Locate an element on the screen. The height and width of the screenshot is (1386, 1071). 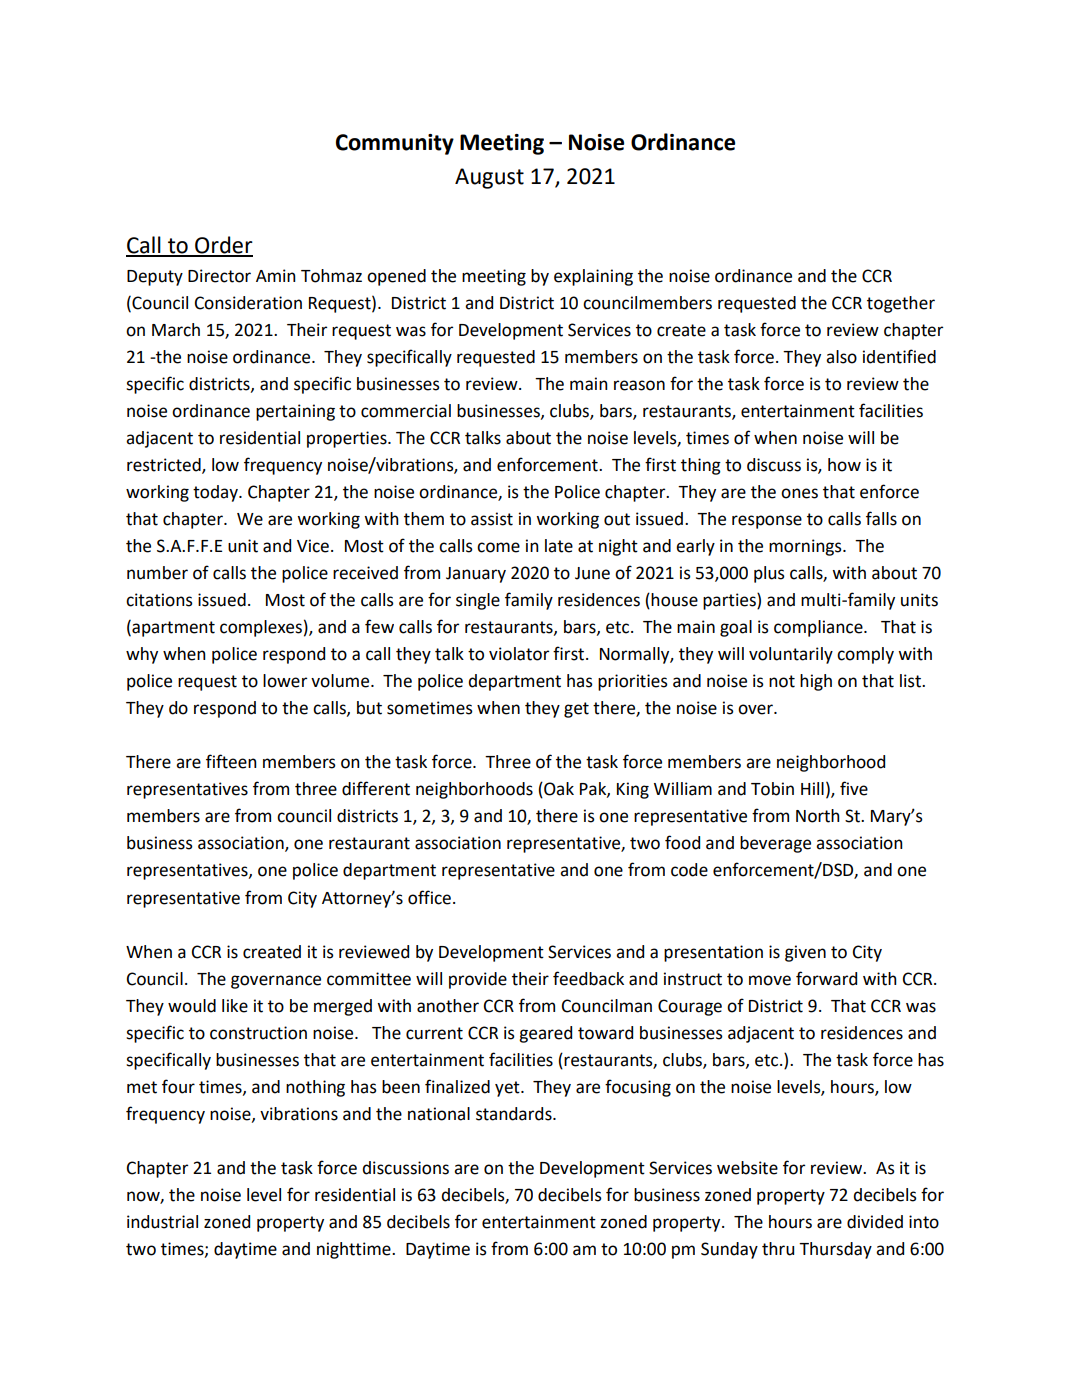
feedback is located at coordinates (588, 978).
